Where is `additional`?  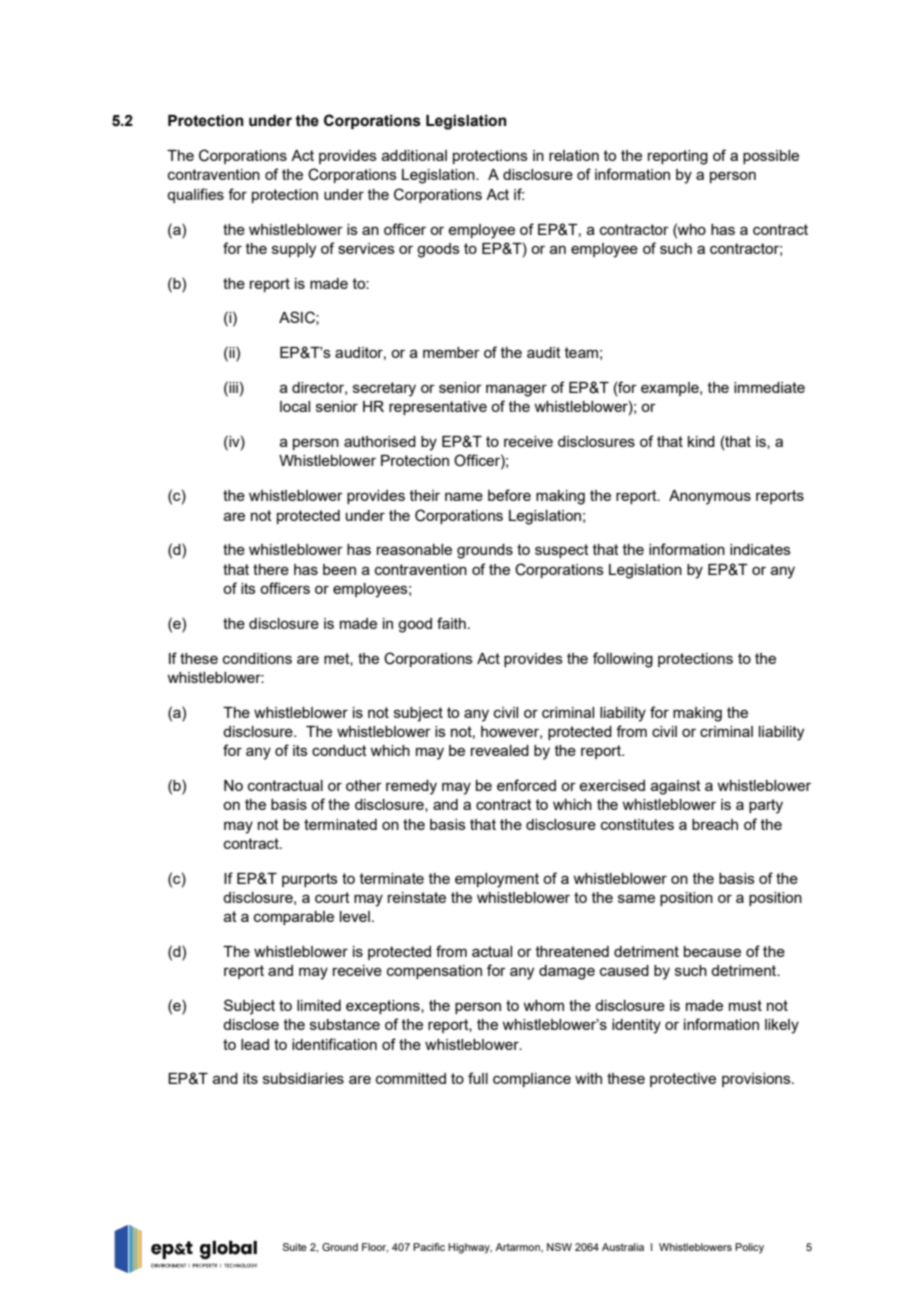
additional is located at coordinates (414, 155).
